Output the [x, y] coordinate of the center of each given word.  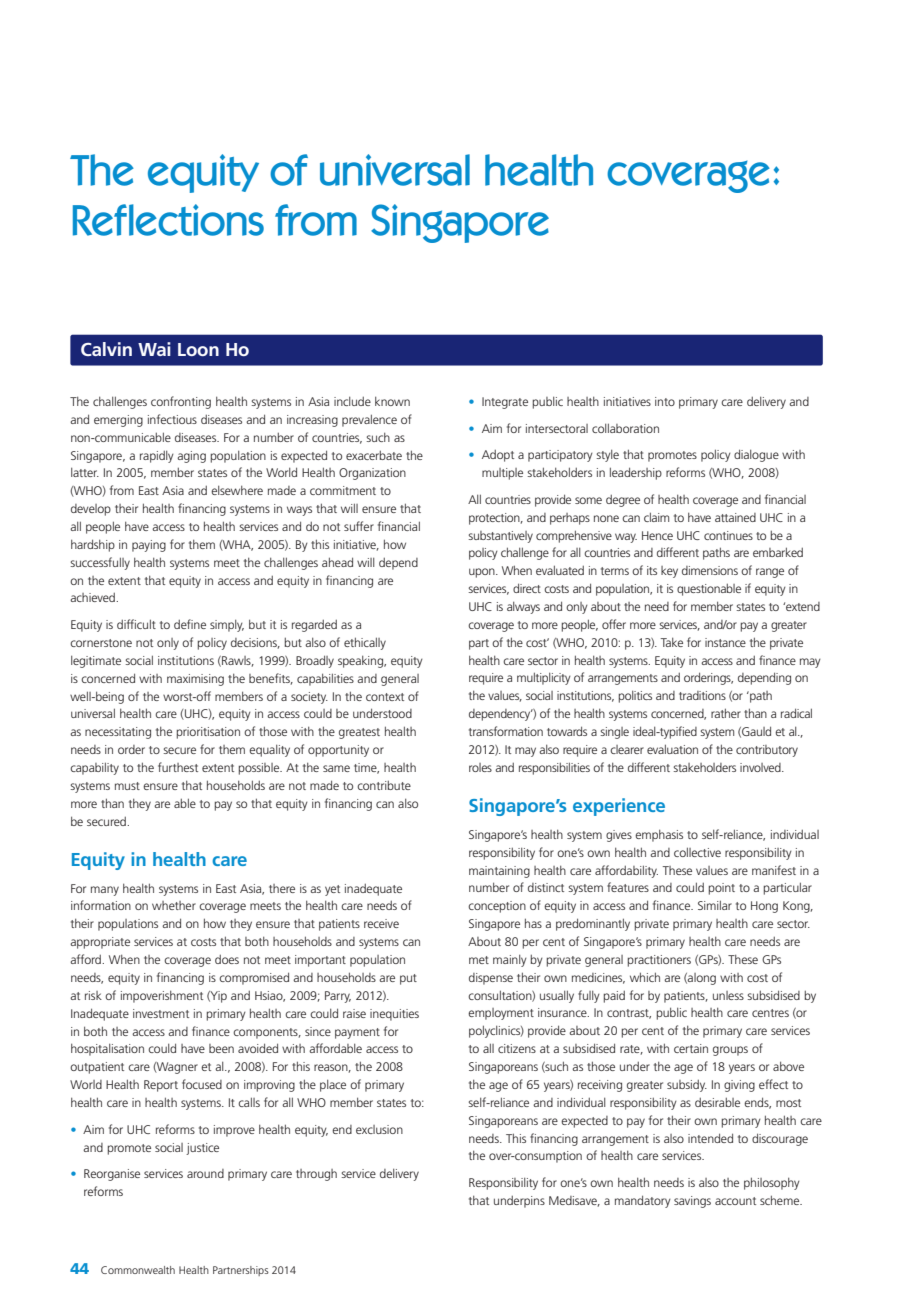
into [665, 401]
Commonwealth [138, 1270]
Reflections [168, 220]
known [392, 401]
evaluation [672, 749]
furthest [178, 767]
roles [480, 767]
